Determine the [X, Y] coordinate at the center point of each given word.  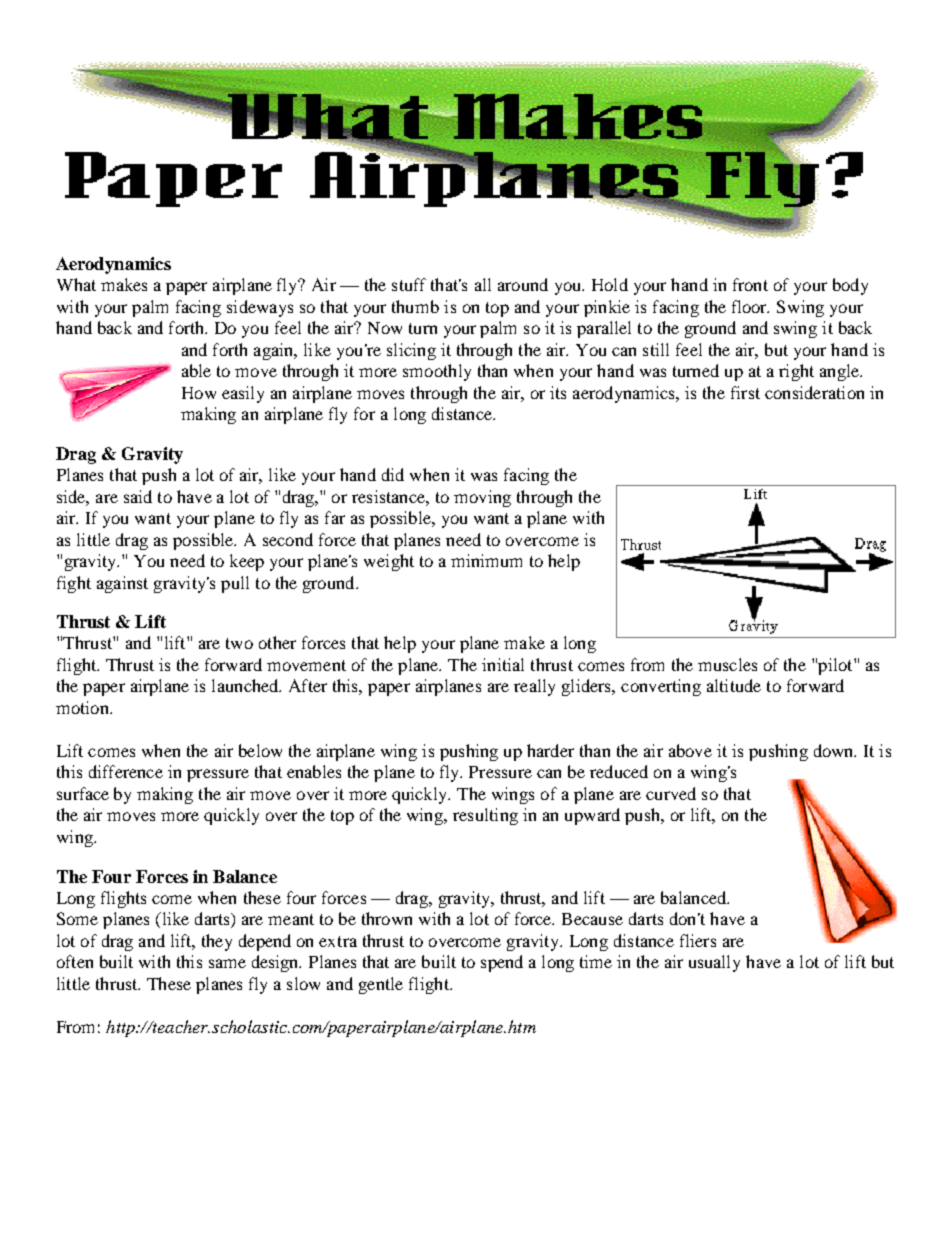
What [76, 284]
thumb [415, 306]
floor [750, 306]
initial [503, 664]
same [227, 963]
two [239, 643]
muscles [727, 664]
